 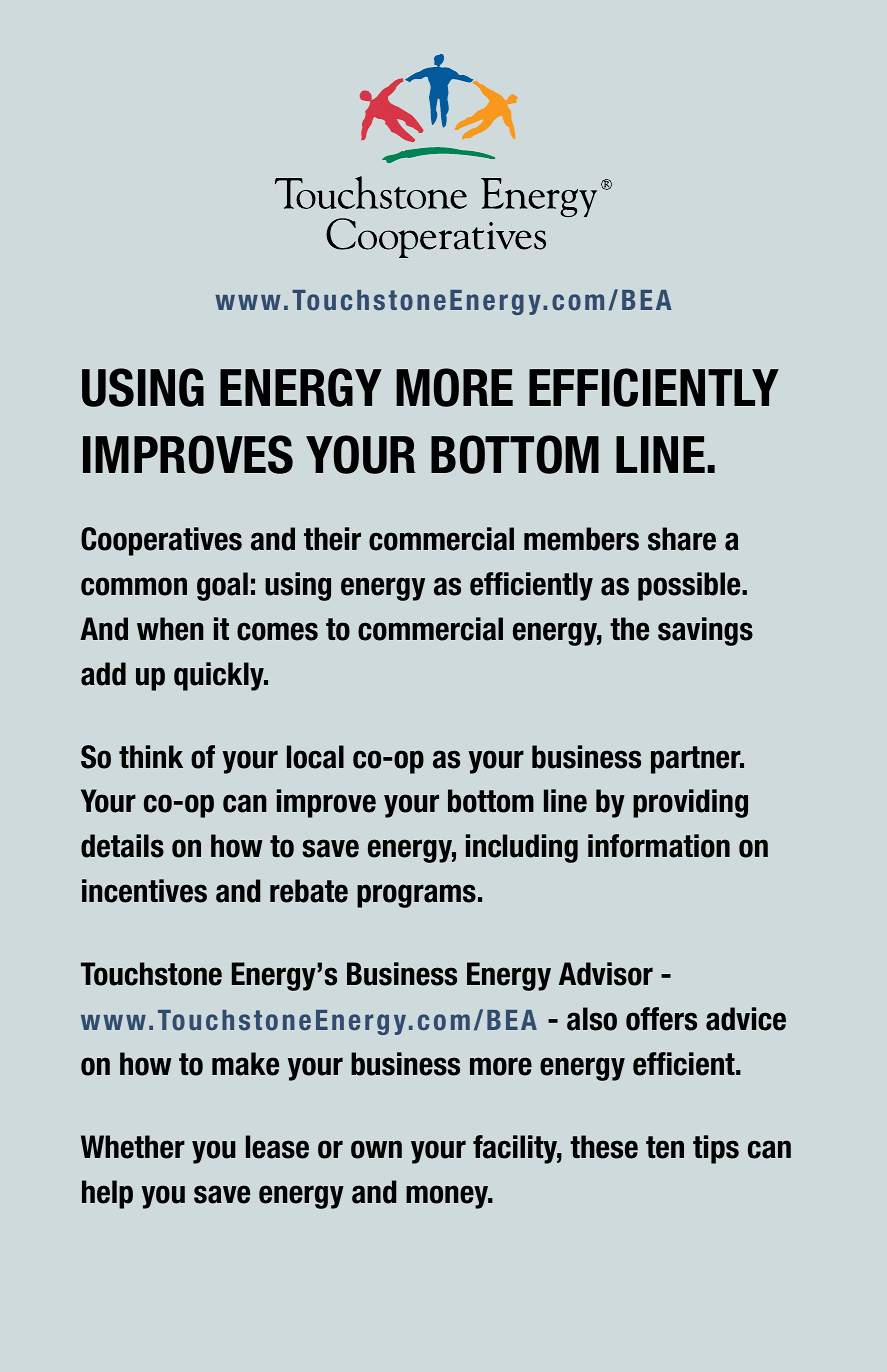 What do you see at coordinates (161, 541) in the document?
I see `Cooperatives` at bounding box center [161, 541].
